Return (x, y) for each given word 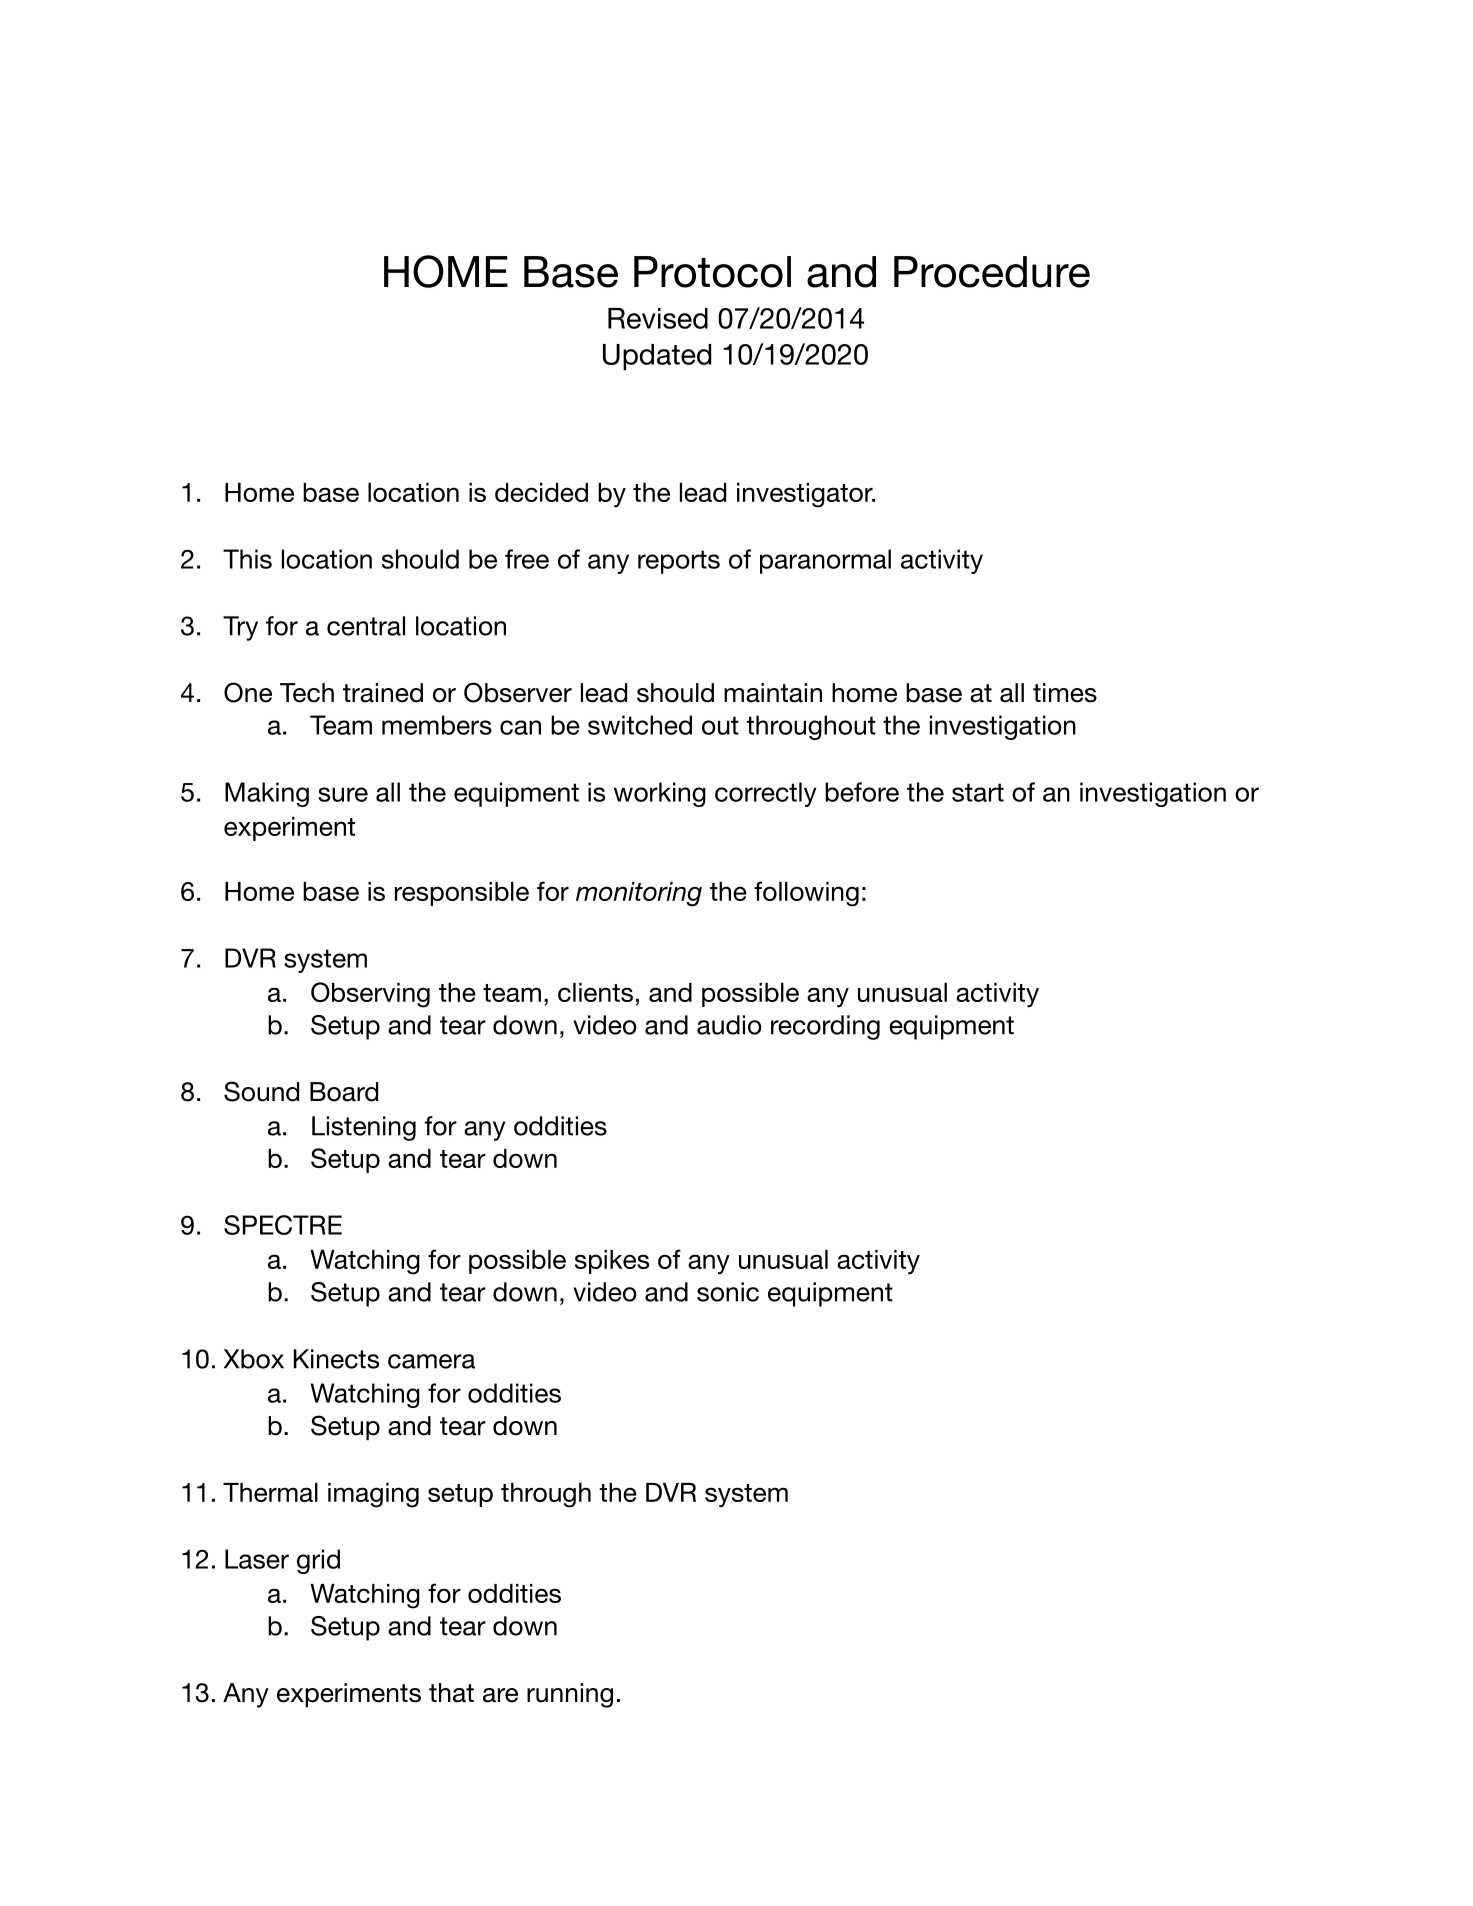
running (570, 1695)
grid (318, 1561)
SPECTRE (283, 1225)
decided (541, 492)
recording (825, 1027)
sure (343, 794)
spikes (612, 1262)
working (660, 794)
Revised (658, 318)
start (978, 792)
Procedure (992, 272)
